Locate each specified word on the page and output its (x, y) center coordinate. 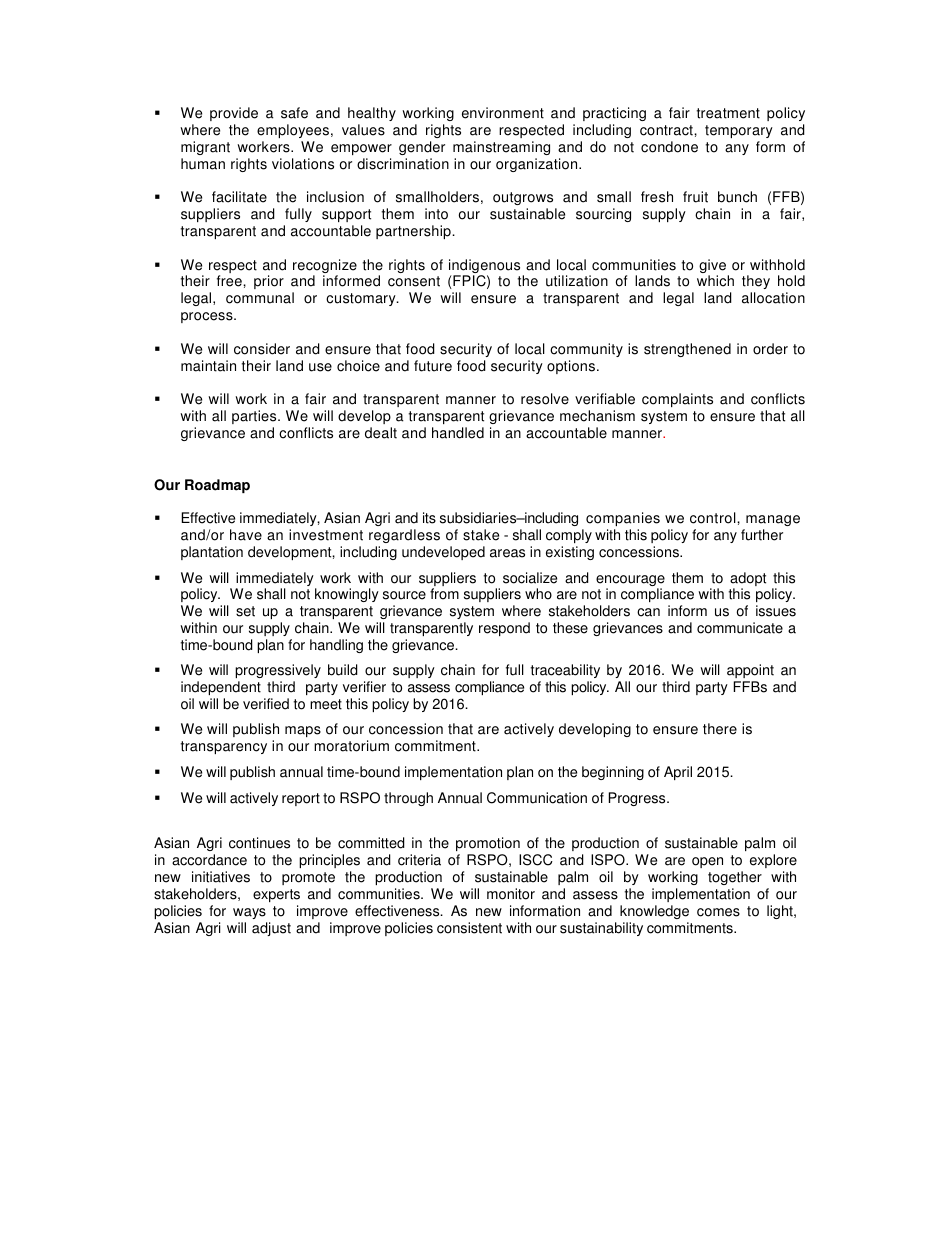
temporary (739, 131)
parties (255, 417)
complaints (677, 400)
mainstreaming (501, 148)
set (245, 611)
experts (276, 895)
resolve (545, 399)
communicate (740, 628)
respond (504, 629)
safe (294, 113)
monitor (511, 894)
